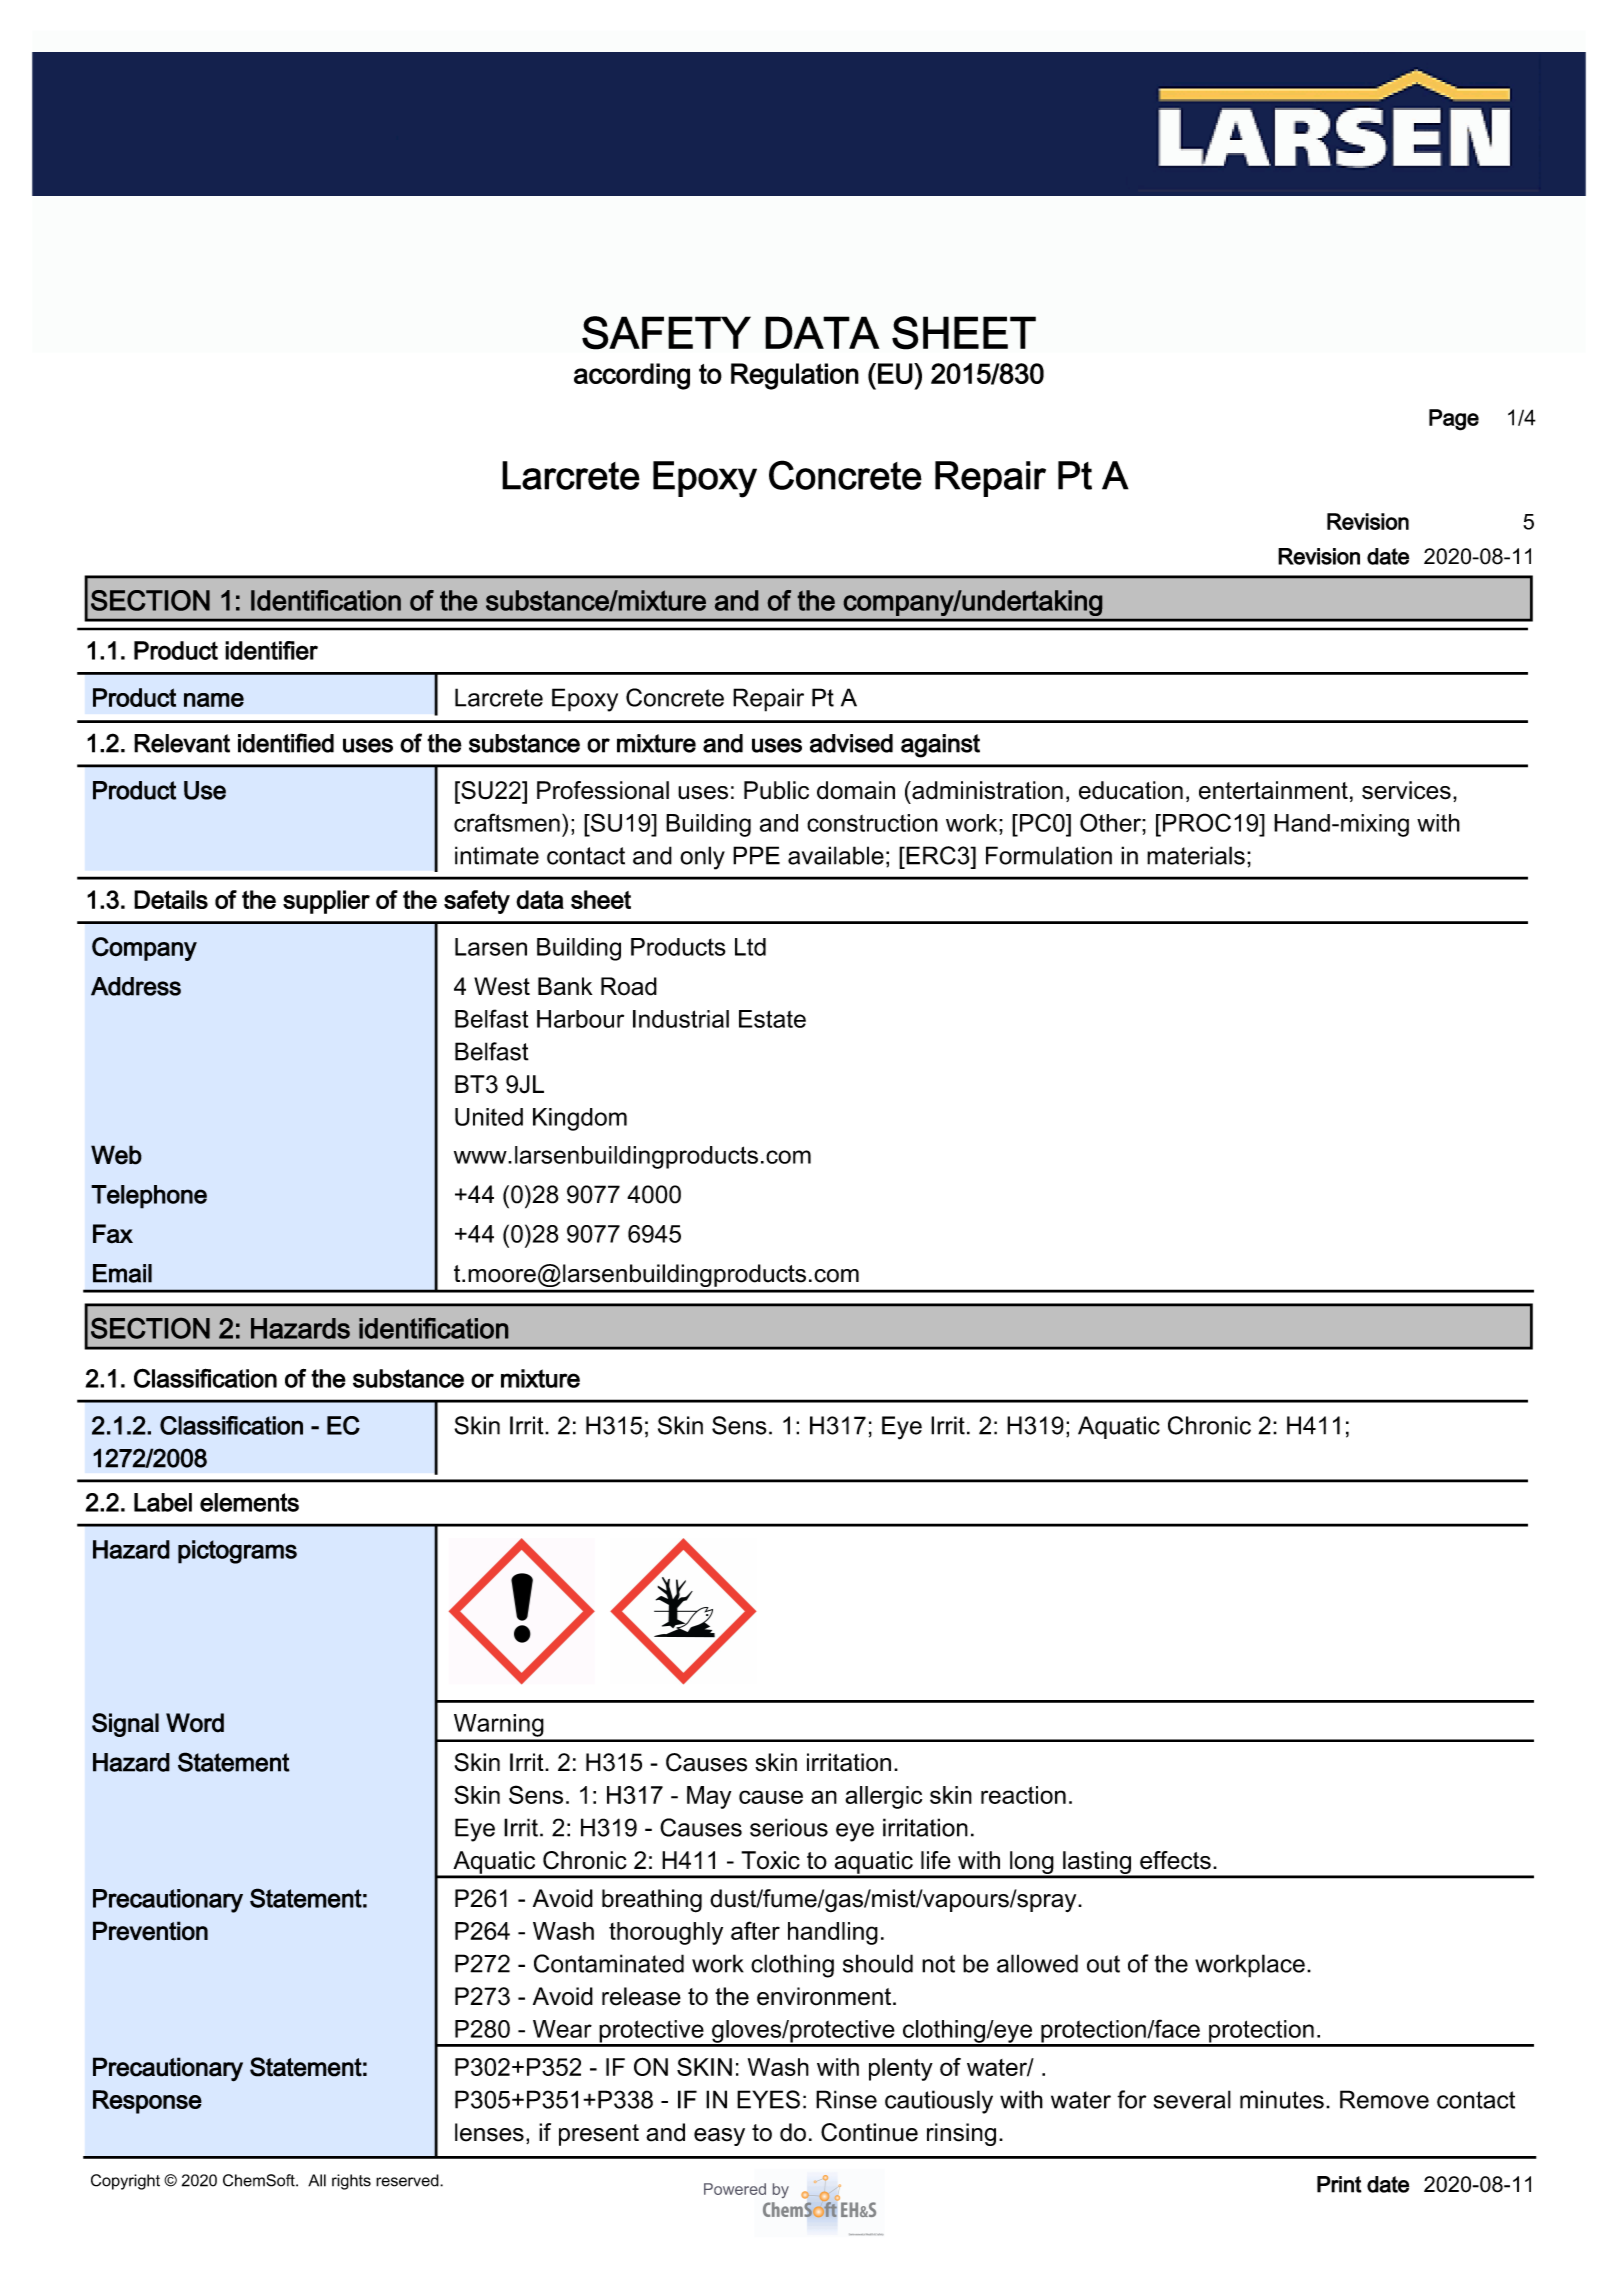 This page has width=1618, height=2288. What do you see at coordinates (1196, 855) in the page?
I see `materials` at bounding box center [1196, 855].
